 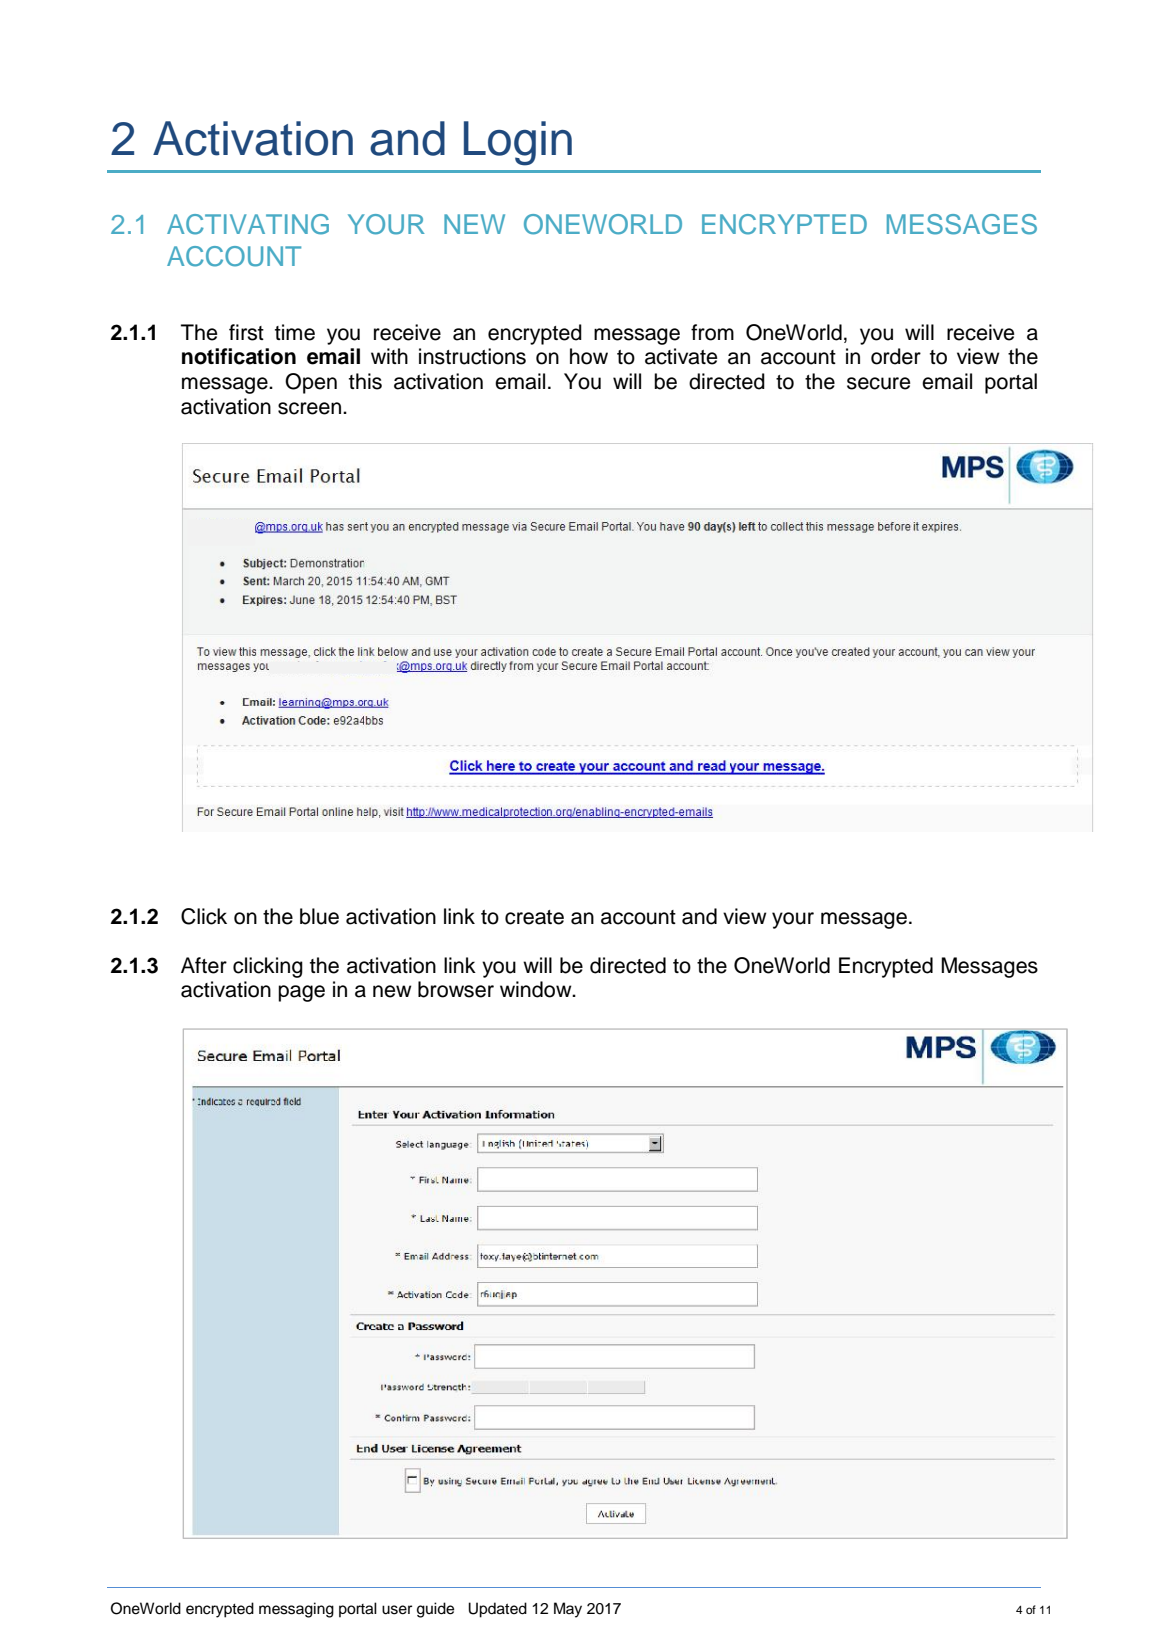 What do you see at coordinates (311, 408) in the screenshot?
I see `screen` at bounding box center [311, 408].
